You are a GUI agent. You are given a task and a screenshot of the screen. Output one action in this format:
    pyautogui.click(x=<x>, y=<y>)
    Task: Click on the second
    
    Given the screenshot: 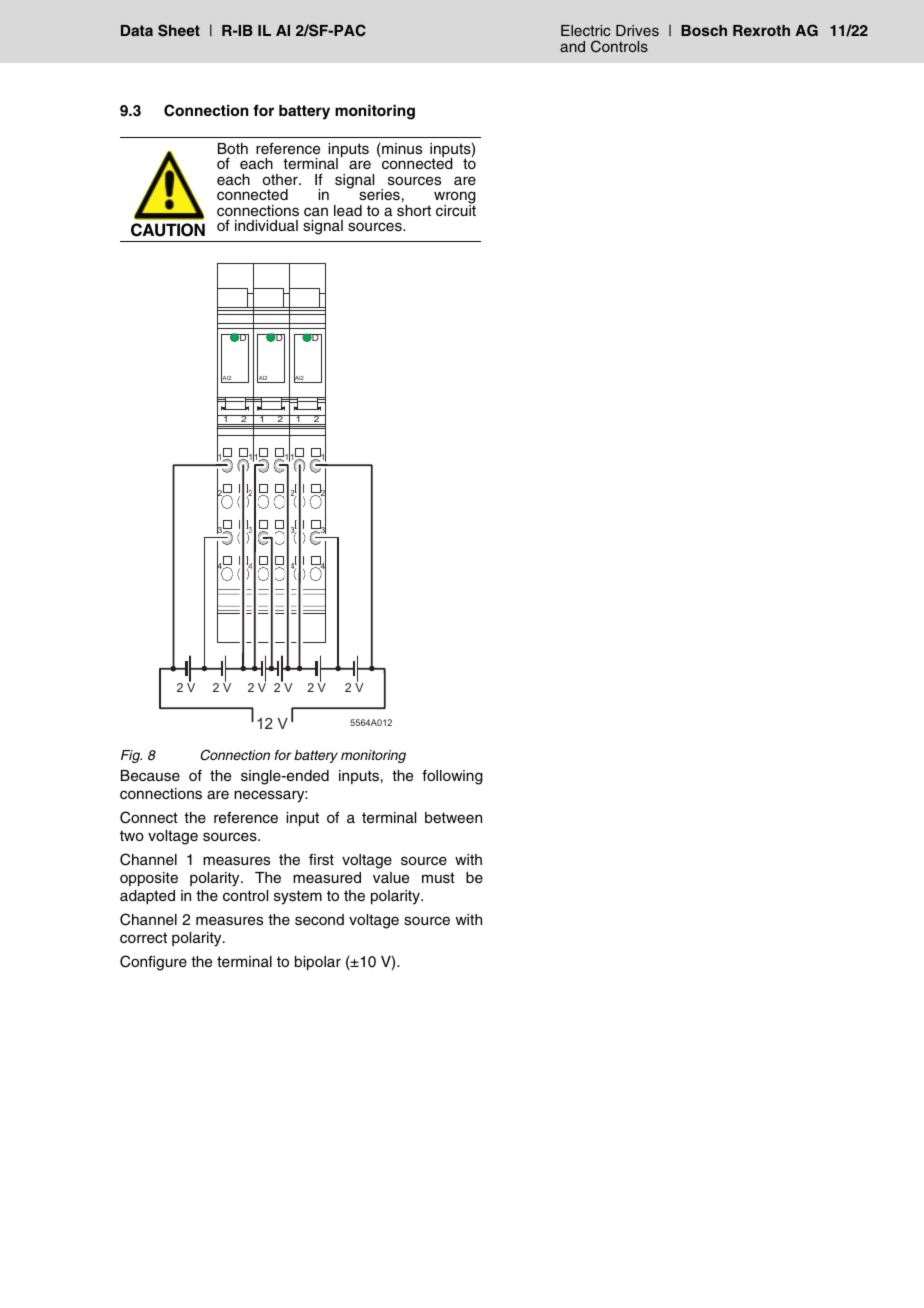 What is the action you would take?
    pyautogui.click(x=319, y=920)
